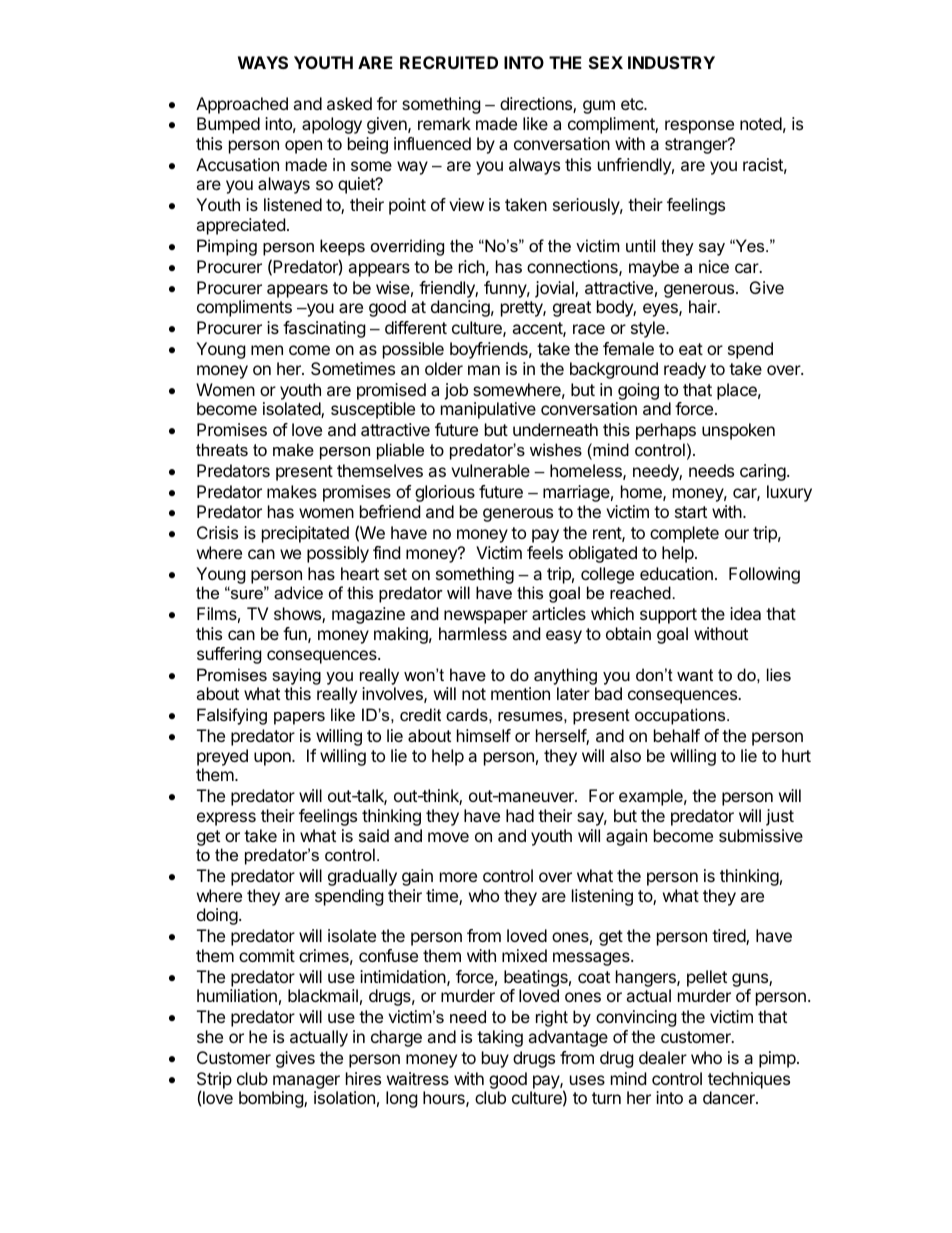  What do you see at coordinates (226, 819) in the screenshot?
I see `express` at bounding box center [226, 819].
